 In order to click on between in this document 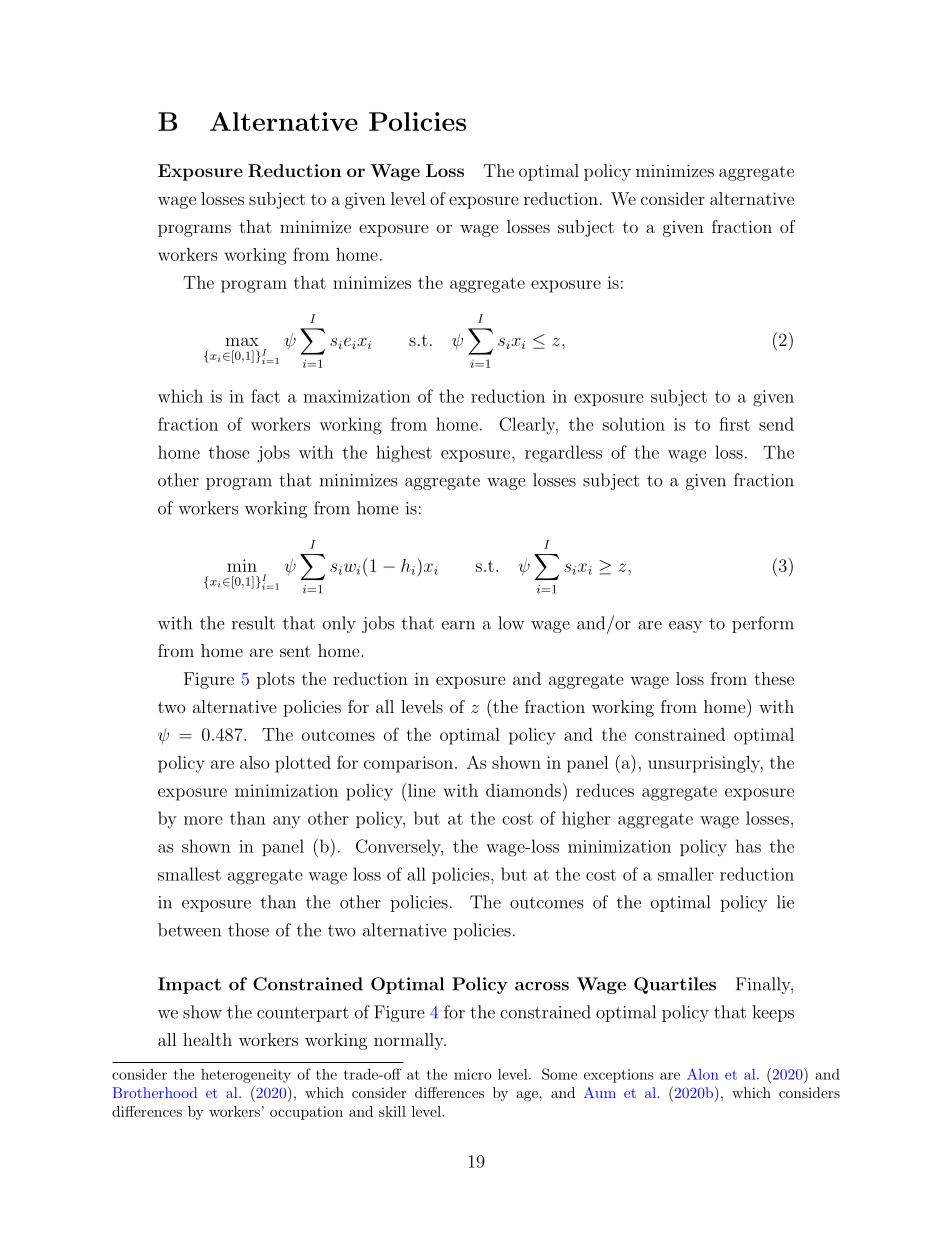, I will do `click(189, 930)`.
